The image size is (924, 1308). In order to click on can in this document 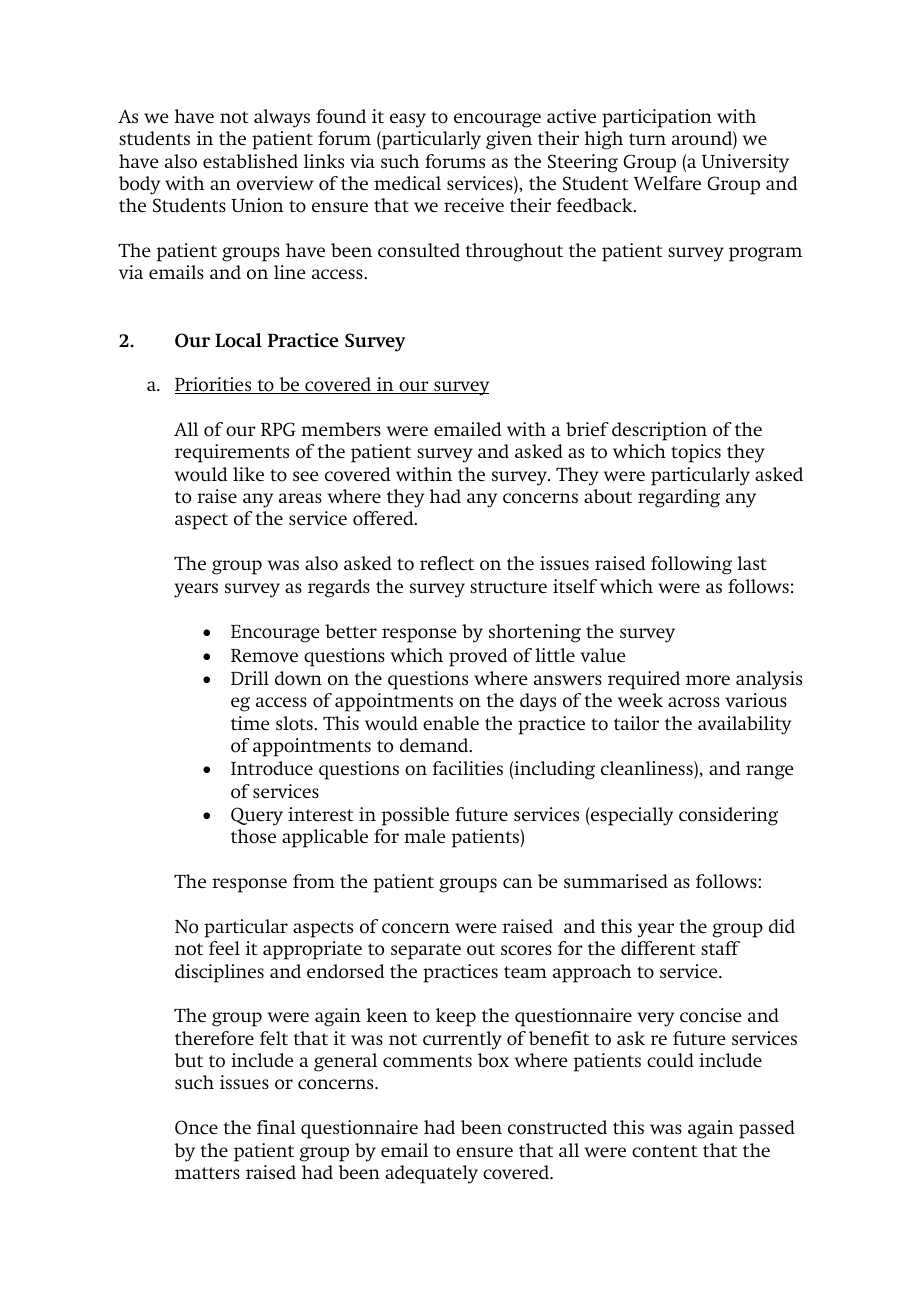, I will do `click(518, 883)`.
